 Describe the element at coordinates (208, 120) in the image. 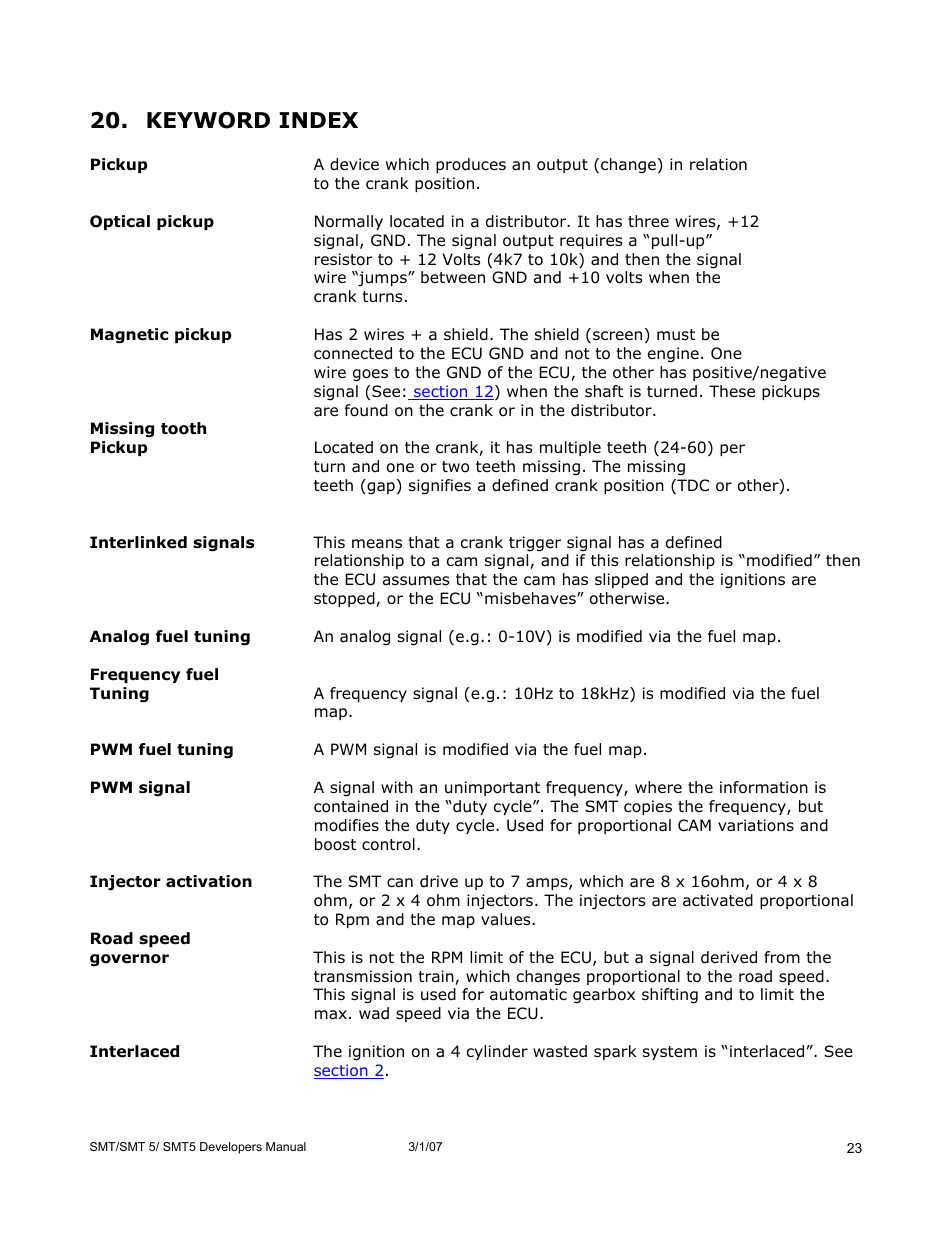

I see `KEYWORD` at that location.
